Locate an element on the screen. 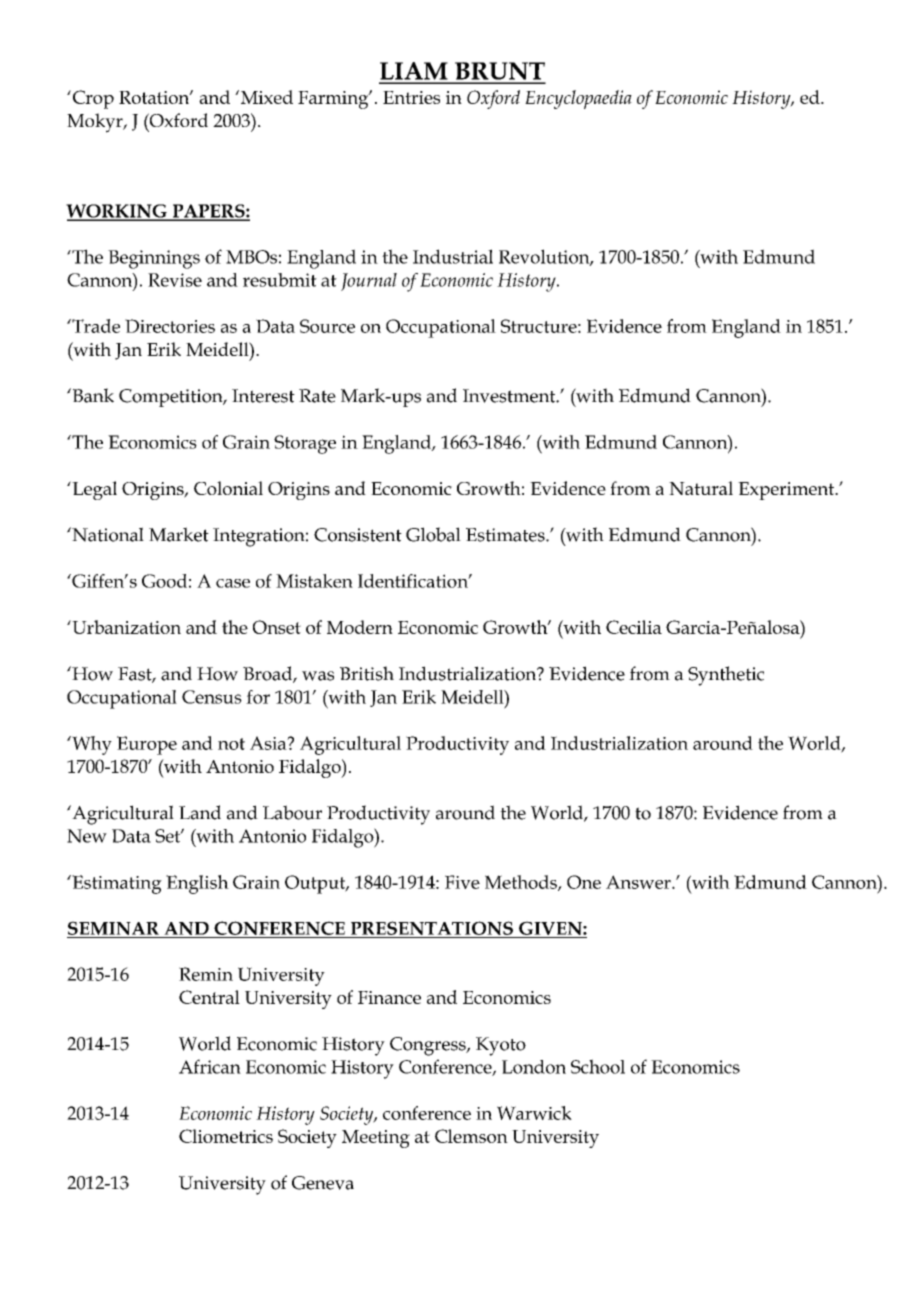 The image size is (924, 1308). Answer is located at coordinates (639, 882).
